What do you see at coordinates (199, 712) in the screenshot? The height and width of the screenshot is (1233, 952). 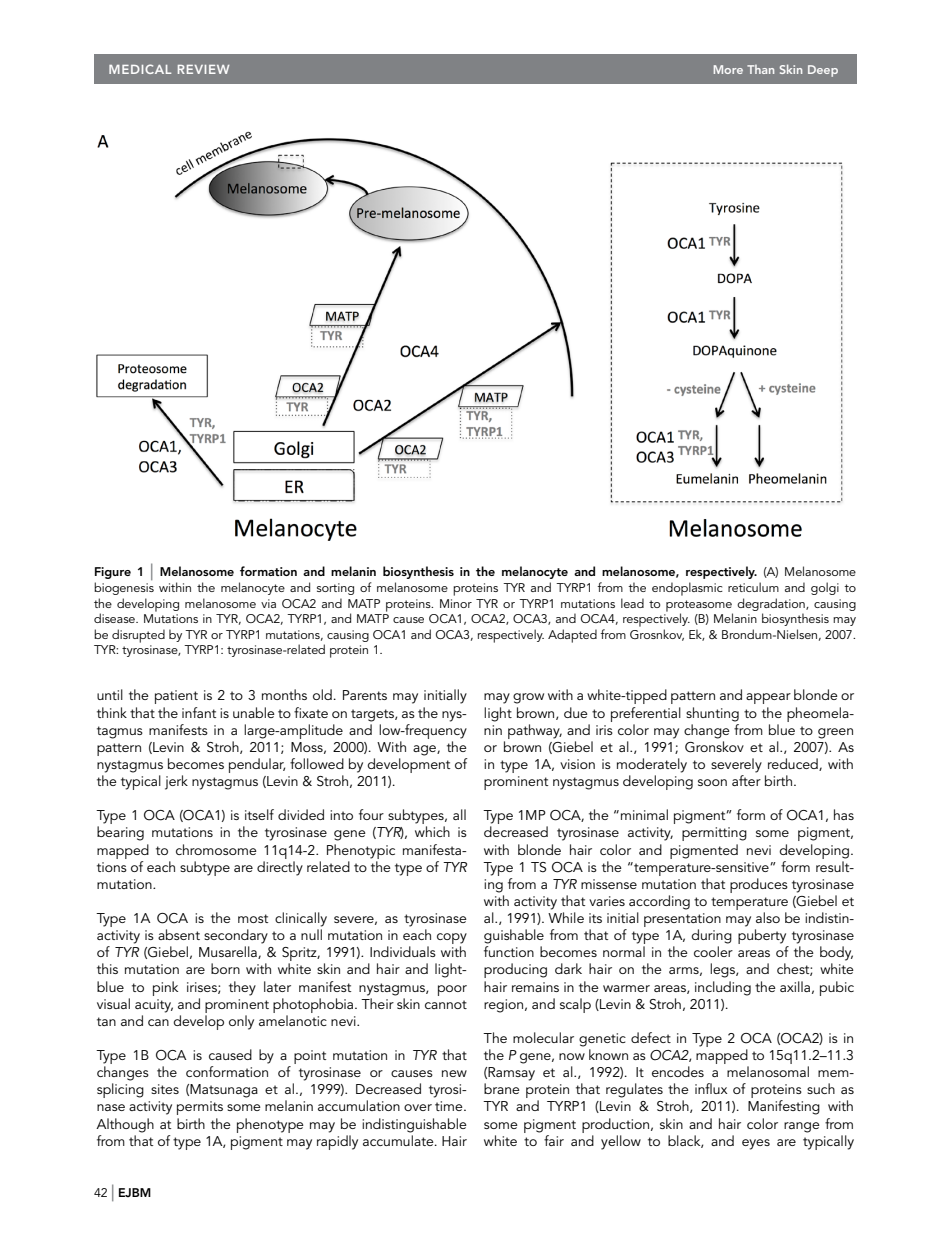 I see `infant` at bounding box center [199, 712].
